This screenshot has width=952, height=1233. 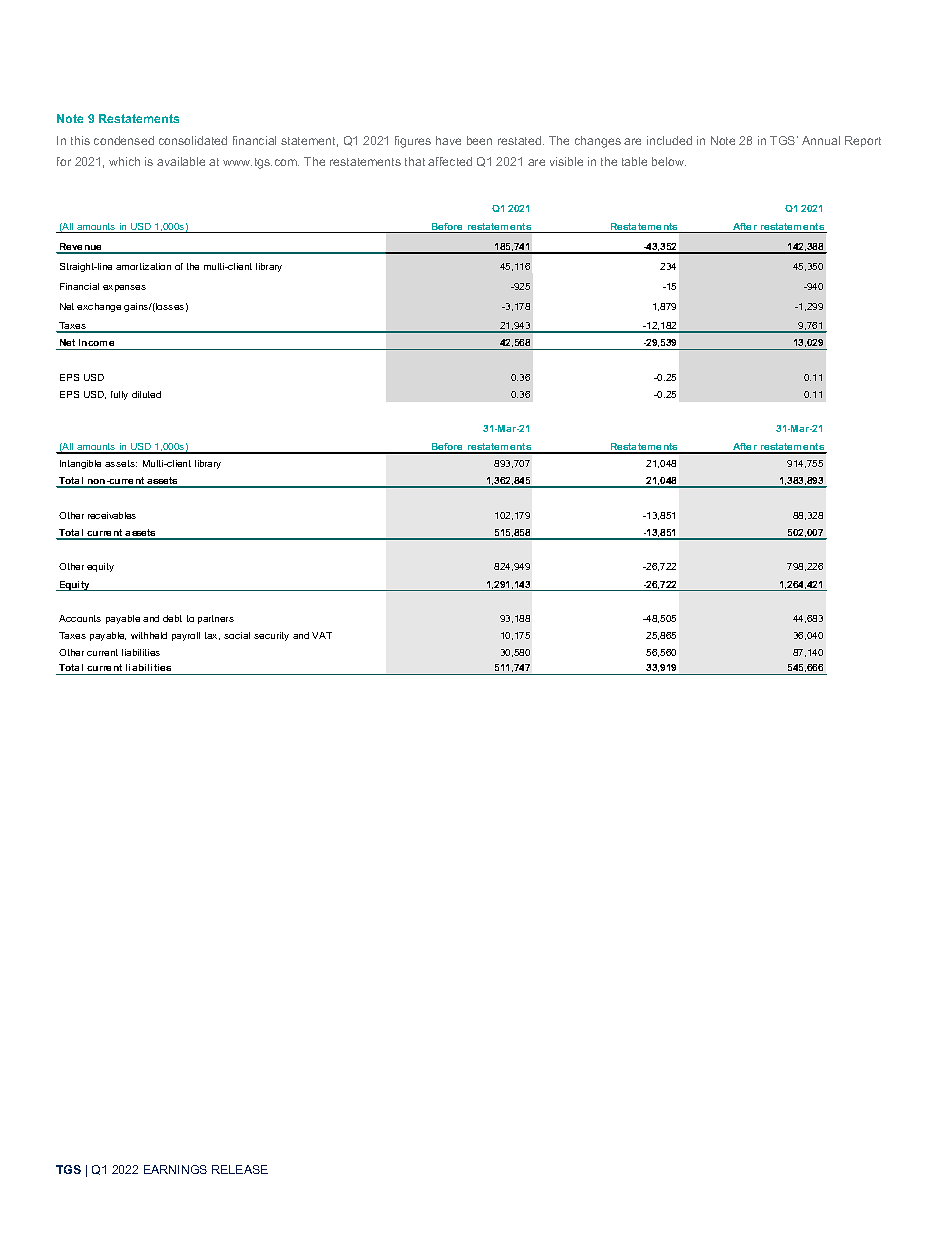 I want to click on VAT, so click(x=322, y=635).
